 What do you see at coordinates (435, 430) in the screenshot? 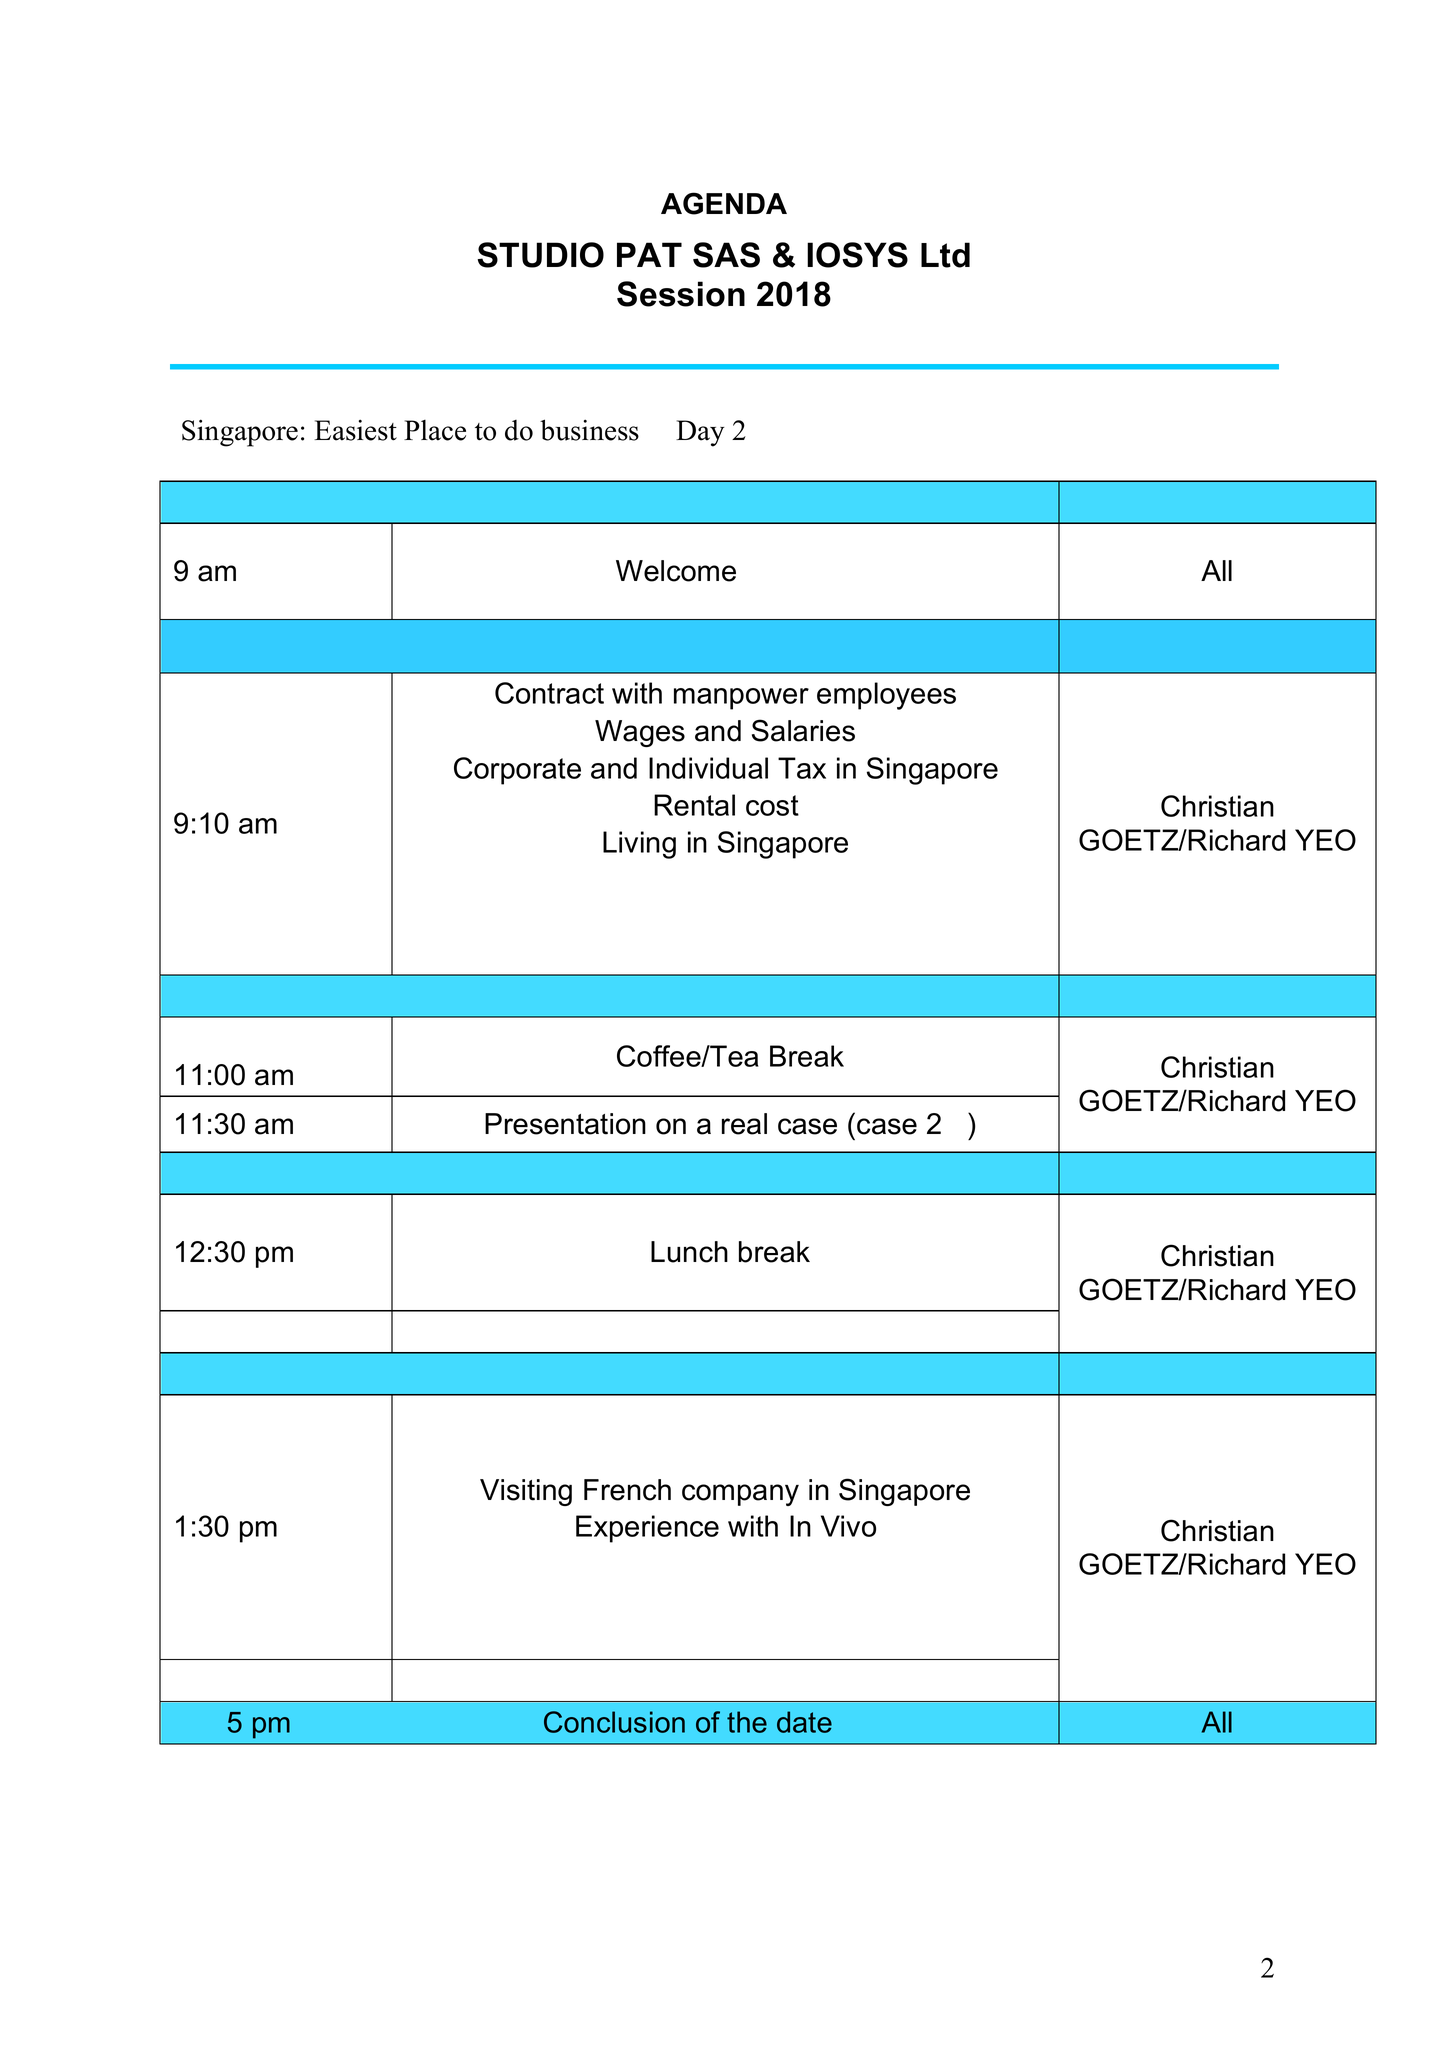
I see `Place` at bounding box center [435, 430].
